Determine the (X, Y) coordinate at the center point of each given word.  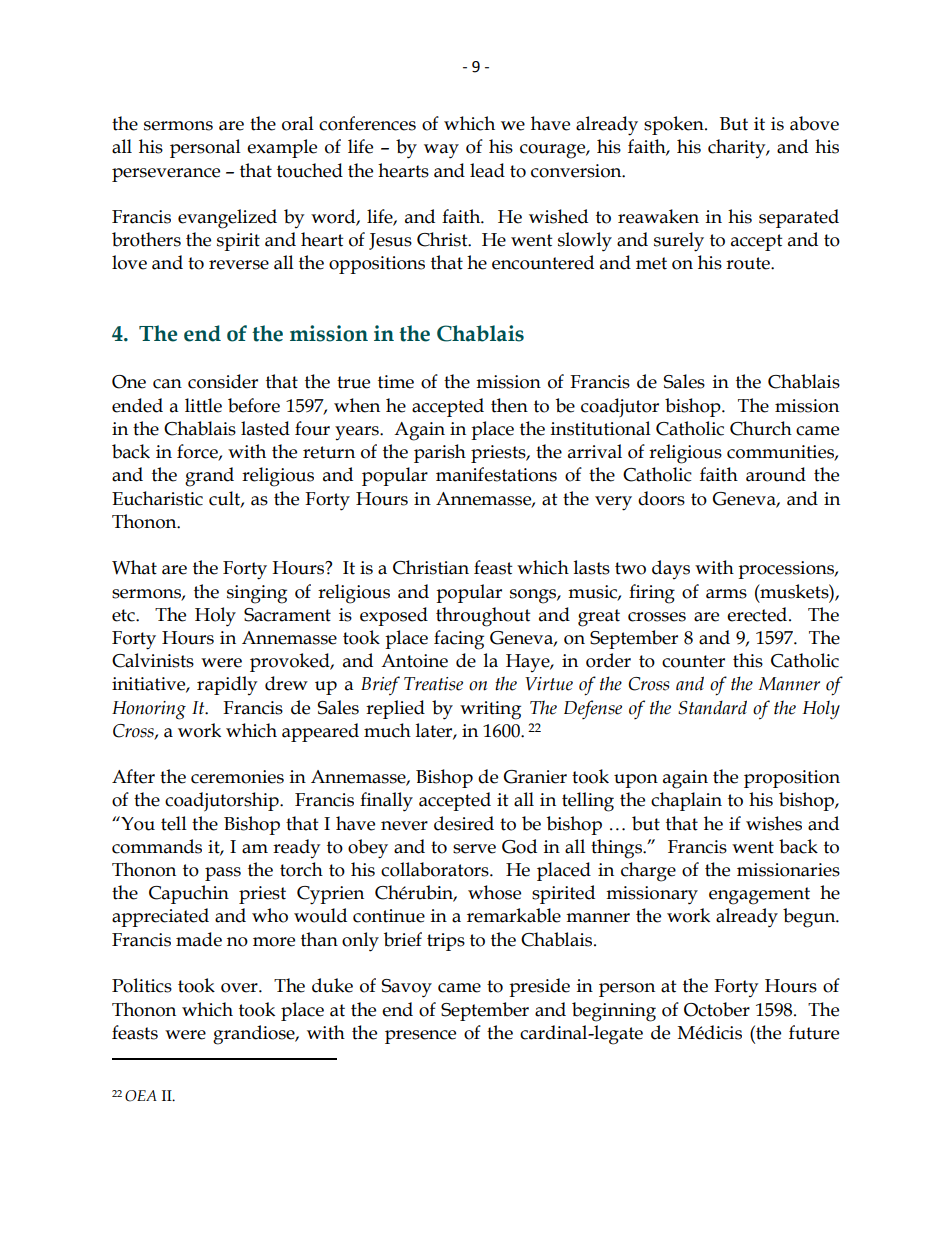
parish (440, 453)
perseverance (166, 175)
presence (420, 1037)
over (240, 988)
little (203, 405)
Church (761, 428)
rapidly (227, 685)
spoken (675, 125)
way (441, 151)
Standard (712, 707)
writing (490, 710)
